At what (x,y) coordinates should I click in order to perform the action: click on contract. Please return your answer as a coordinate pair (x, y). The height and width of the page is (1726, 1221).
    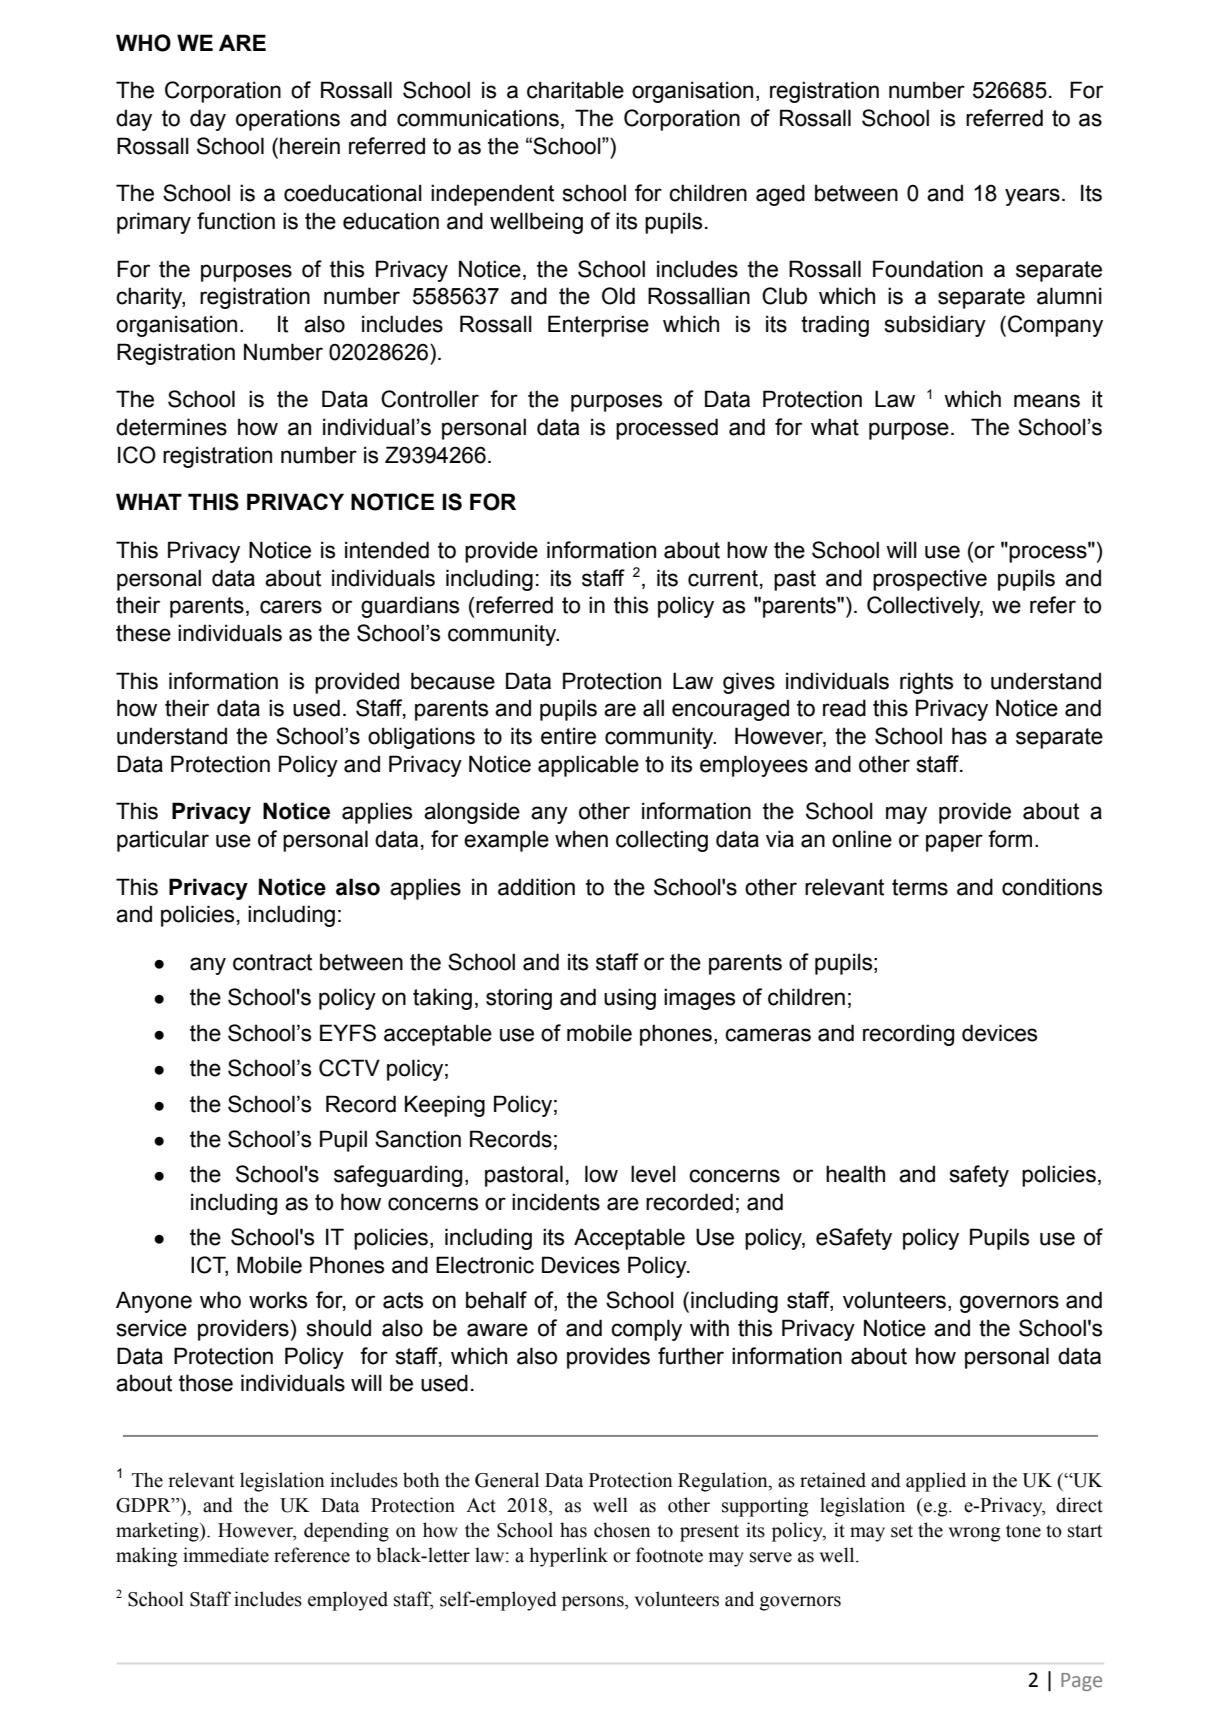
    Looking at the image, I should click on (272, 962).
